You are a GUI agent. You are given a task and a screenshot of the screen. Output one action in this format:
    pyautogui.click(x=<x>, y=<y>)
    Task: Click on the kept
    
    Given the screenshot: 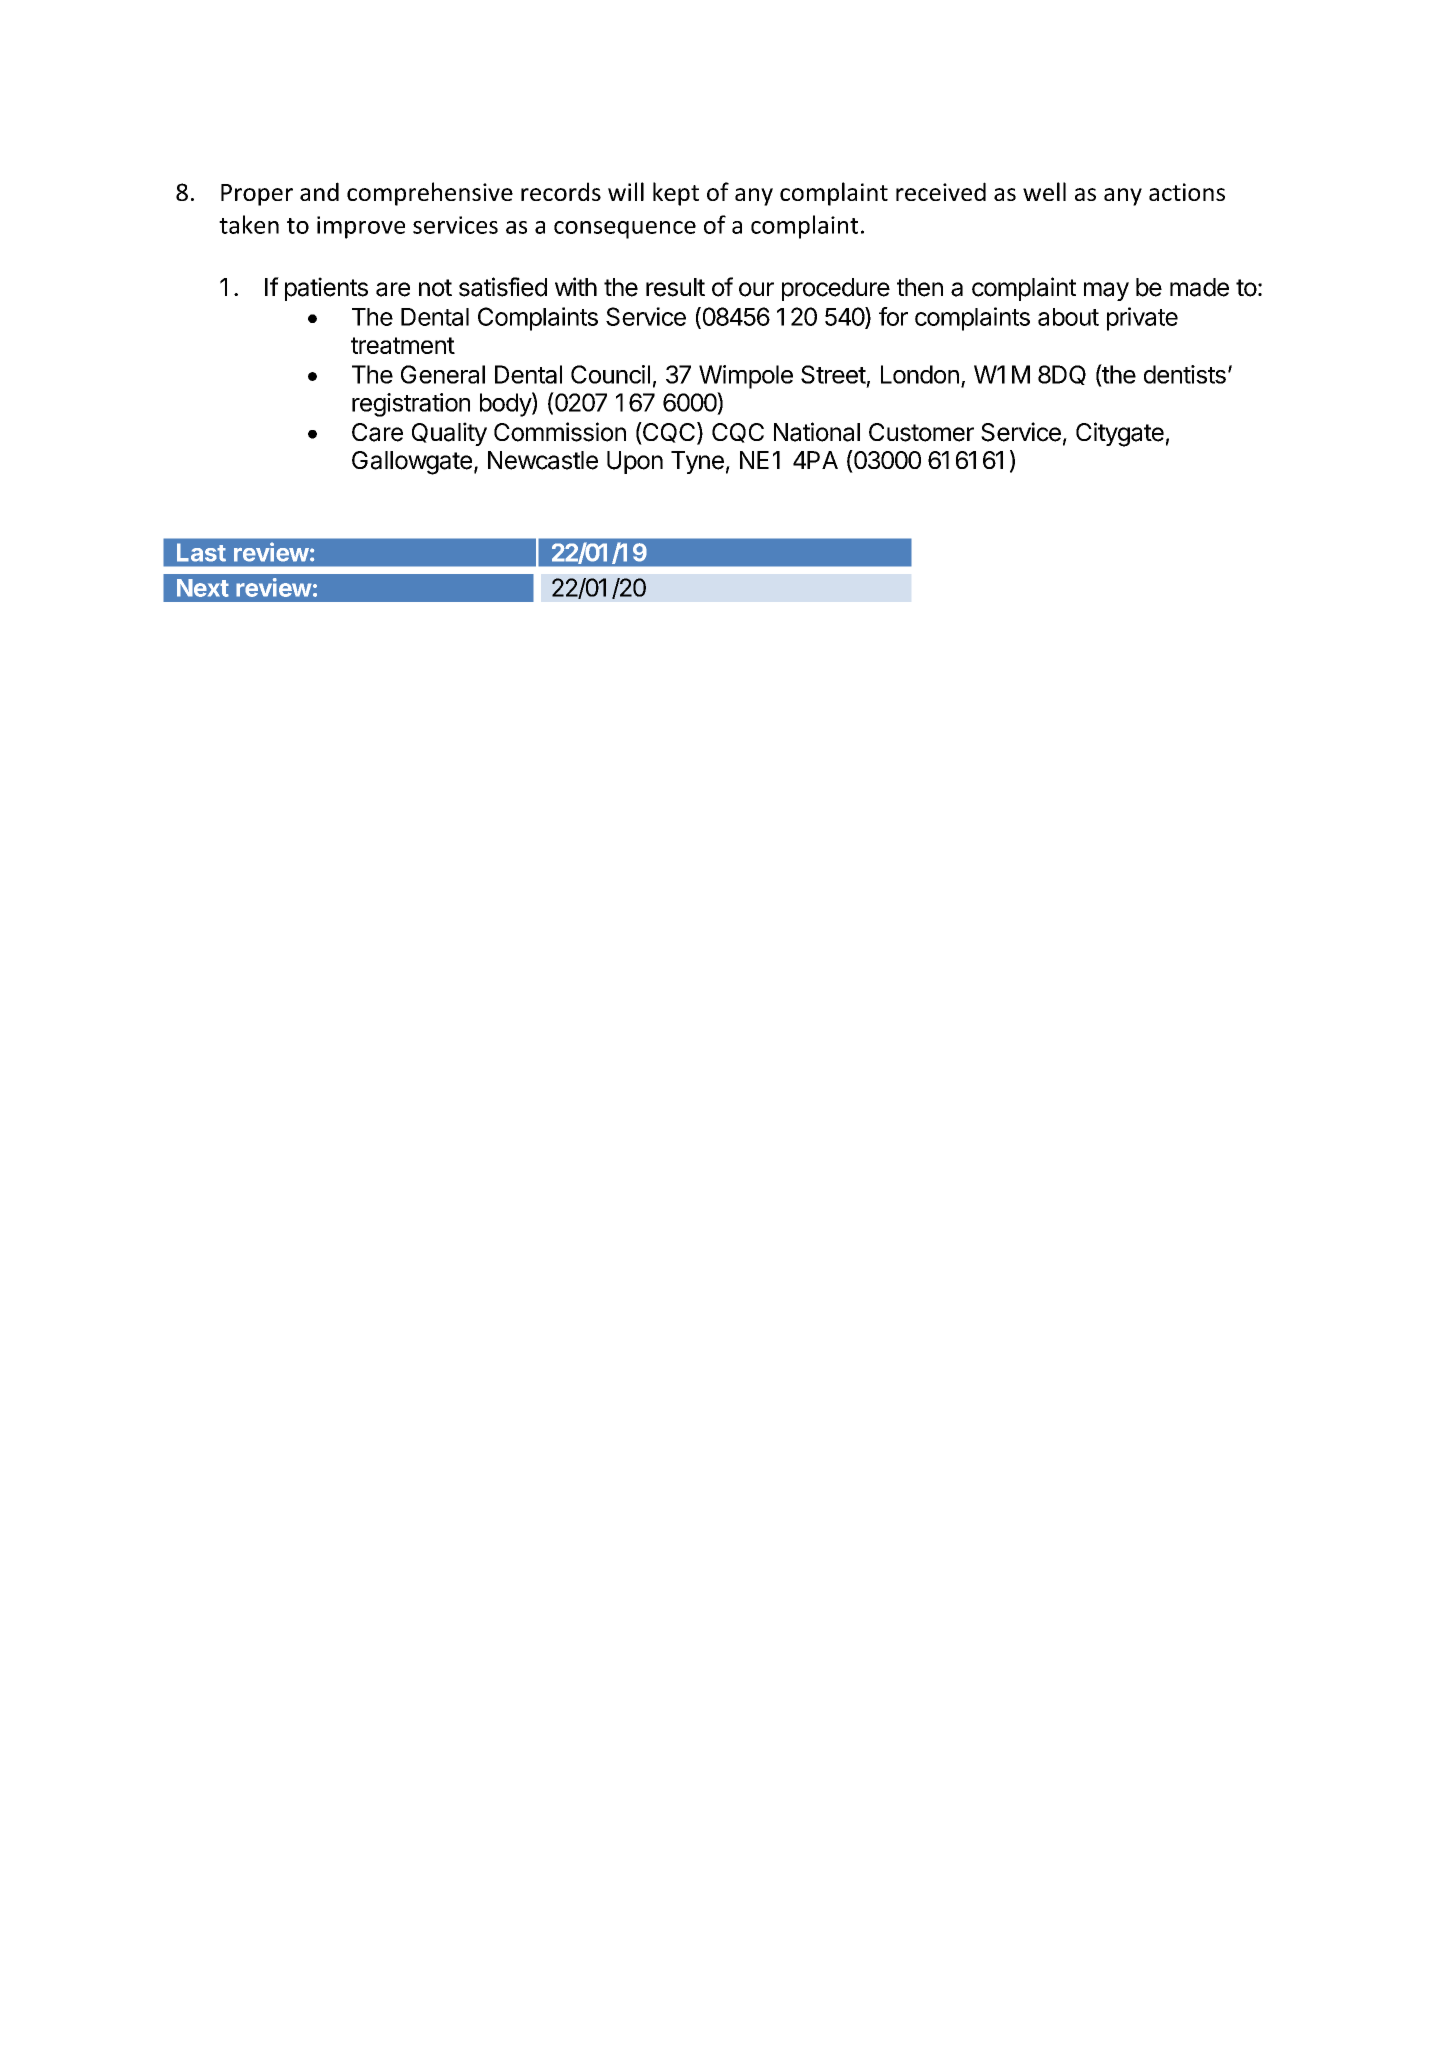 What is the action you would take?
    pyautogui.click(x=676, y=194)
